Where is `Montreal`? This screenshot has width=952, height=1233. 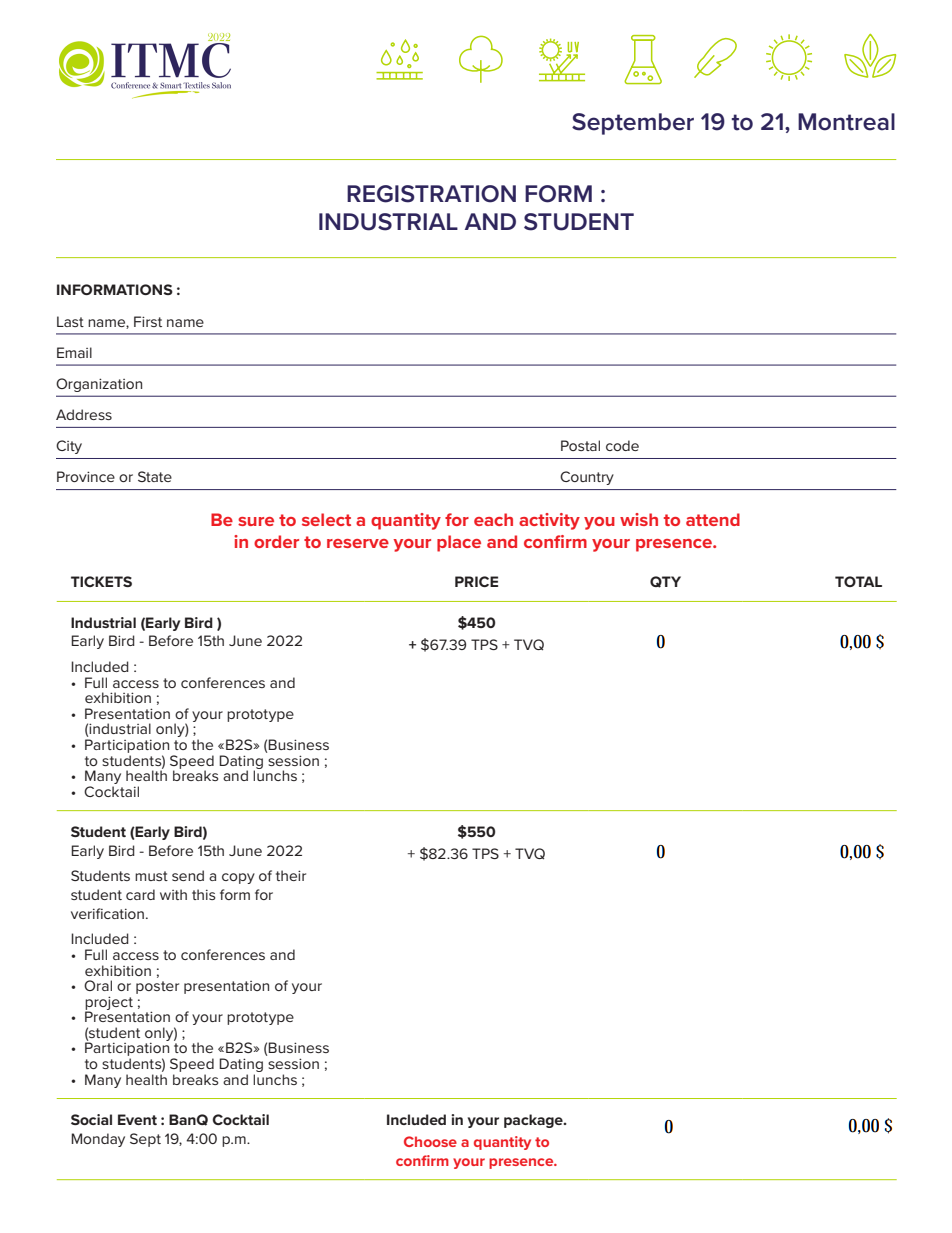
Montreal is located at coordinates (846, 122).
